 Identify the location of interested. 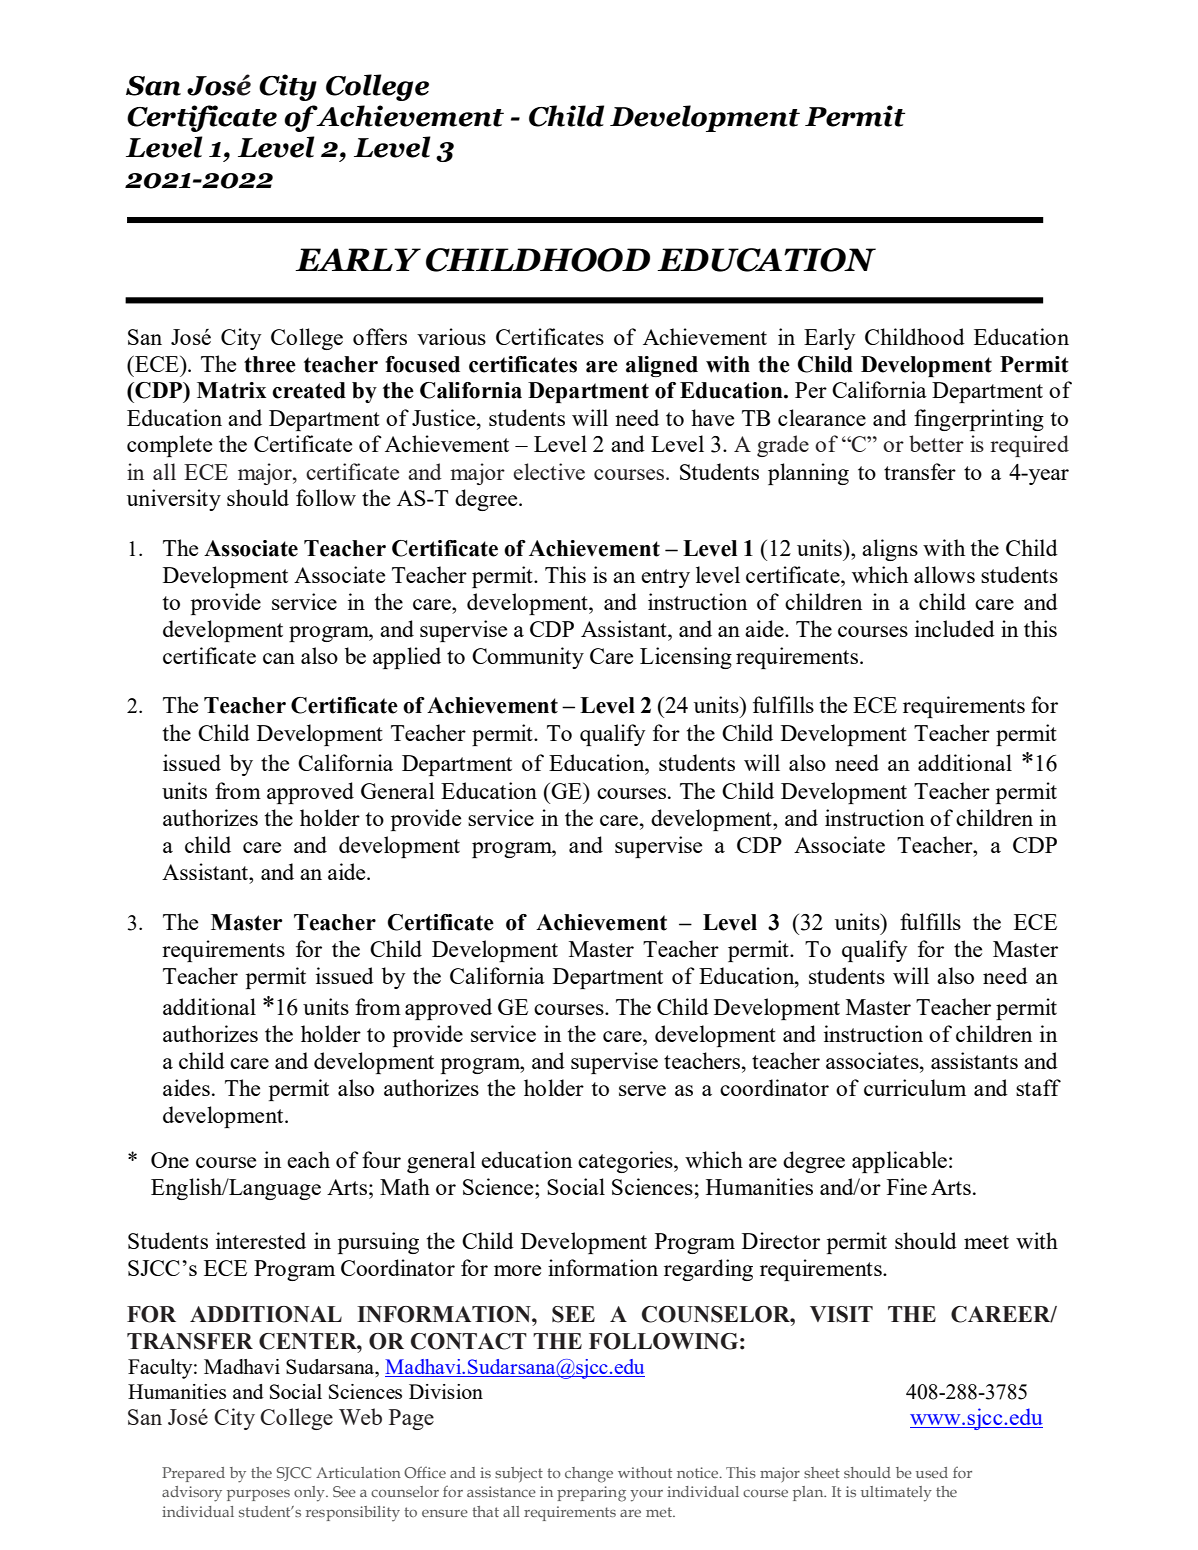
(261, 1240).
